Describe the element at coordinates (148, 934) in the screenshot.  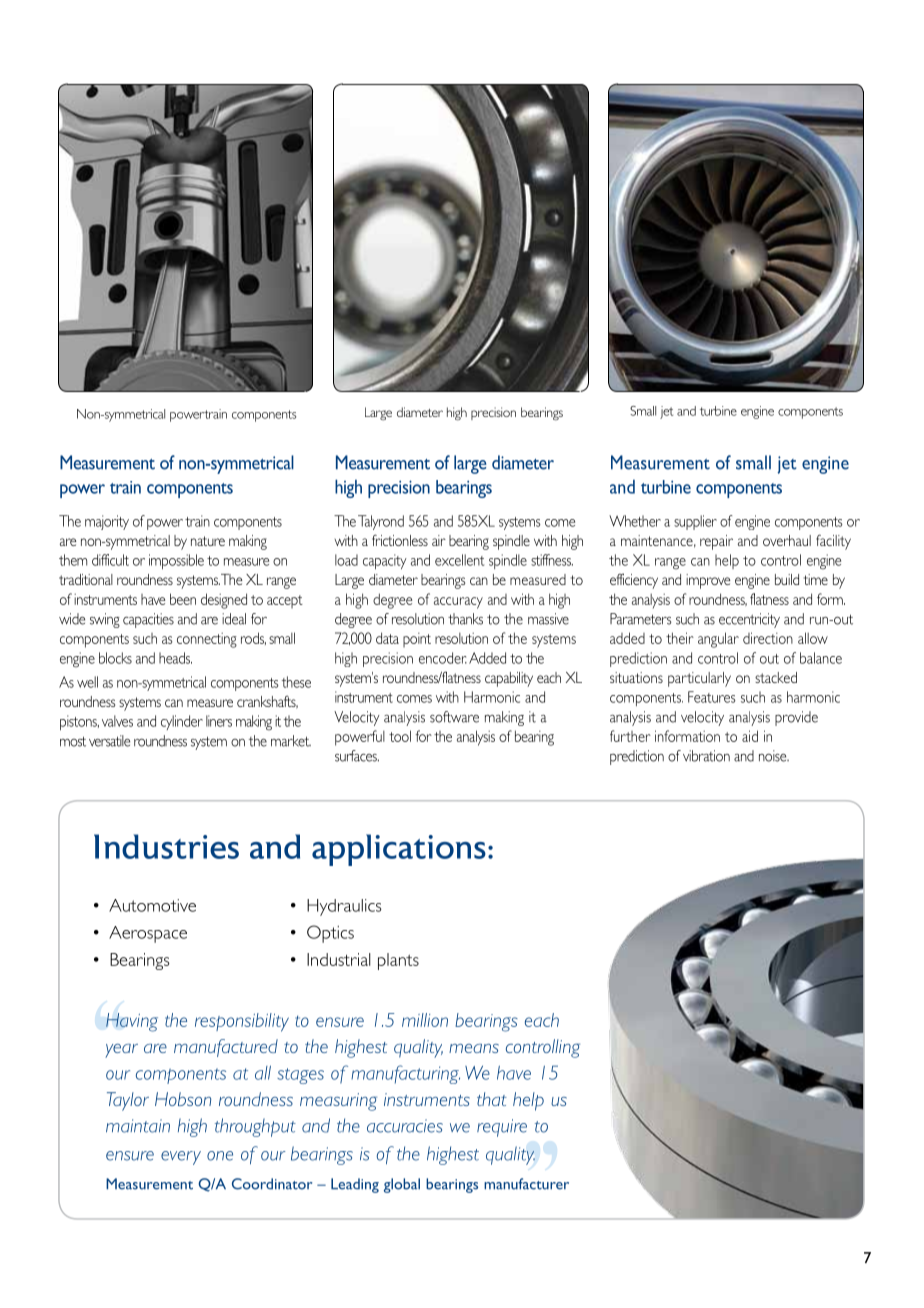
I see `Aerospace` at that location.
